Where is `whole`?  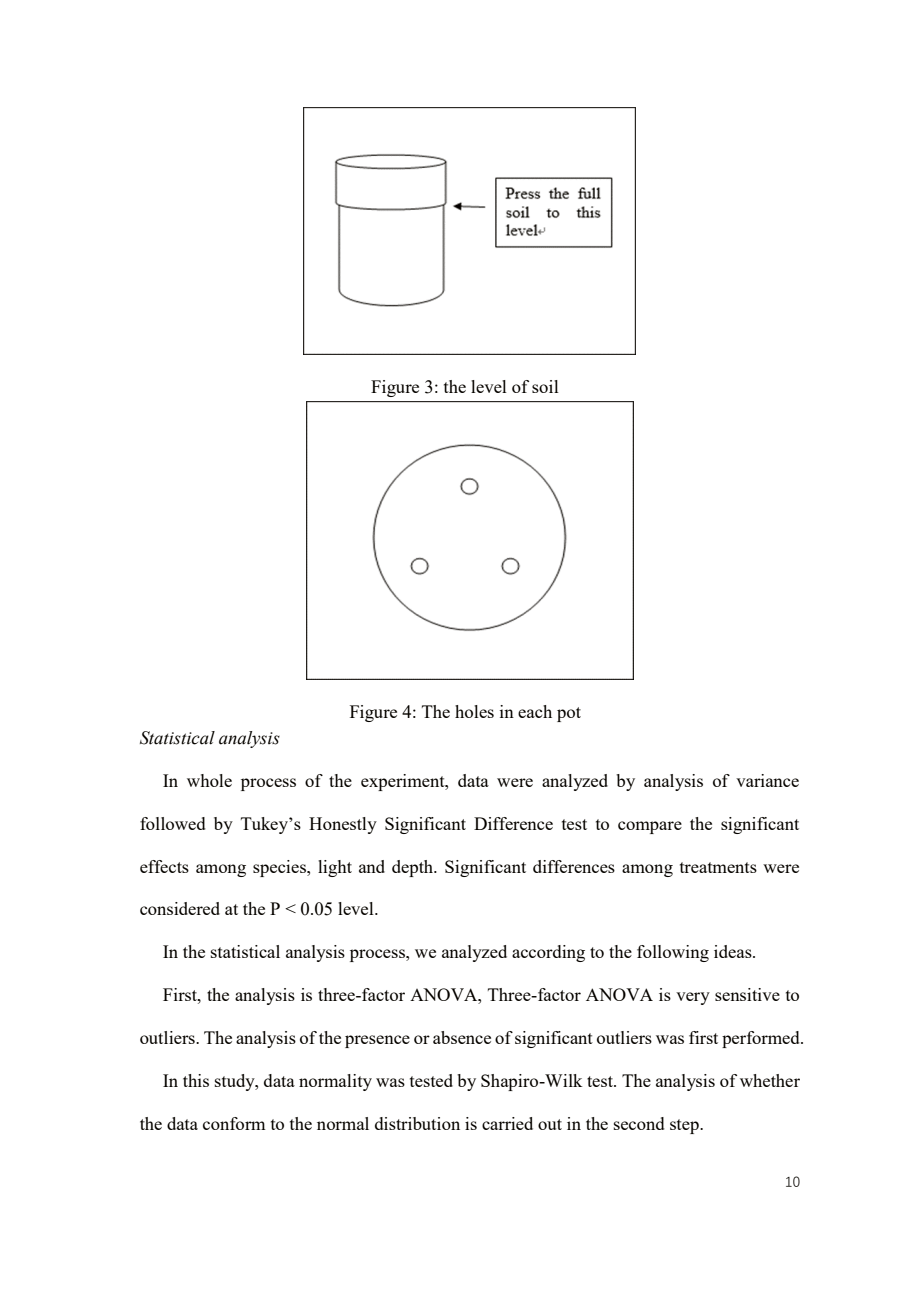
whole is located at coordinates (209, 780).
